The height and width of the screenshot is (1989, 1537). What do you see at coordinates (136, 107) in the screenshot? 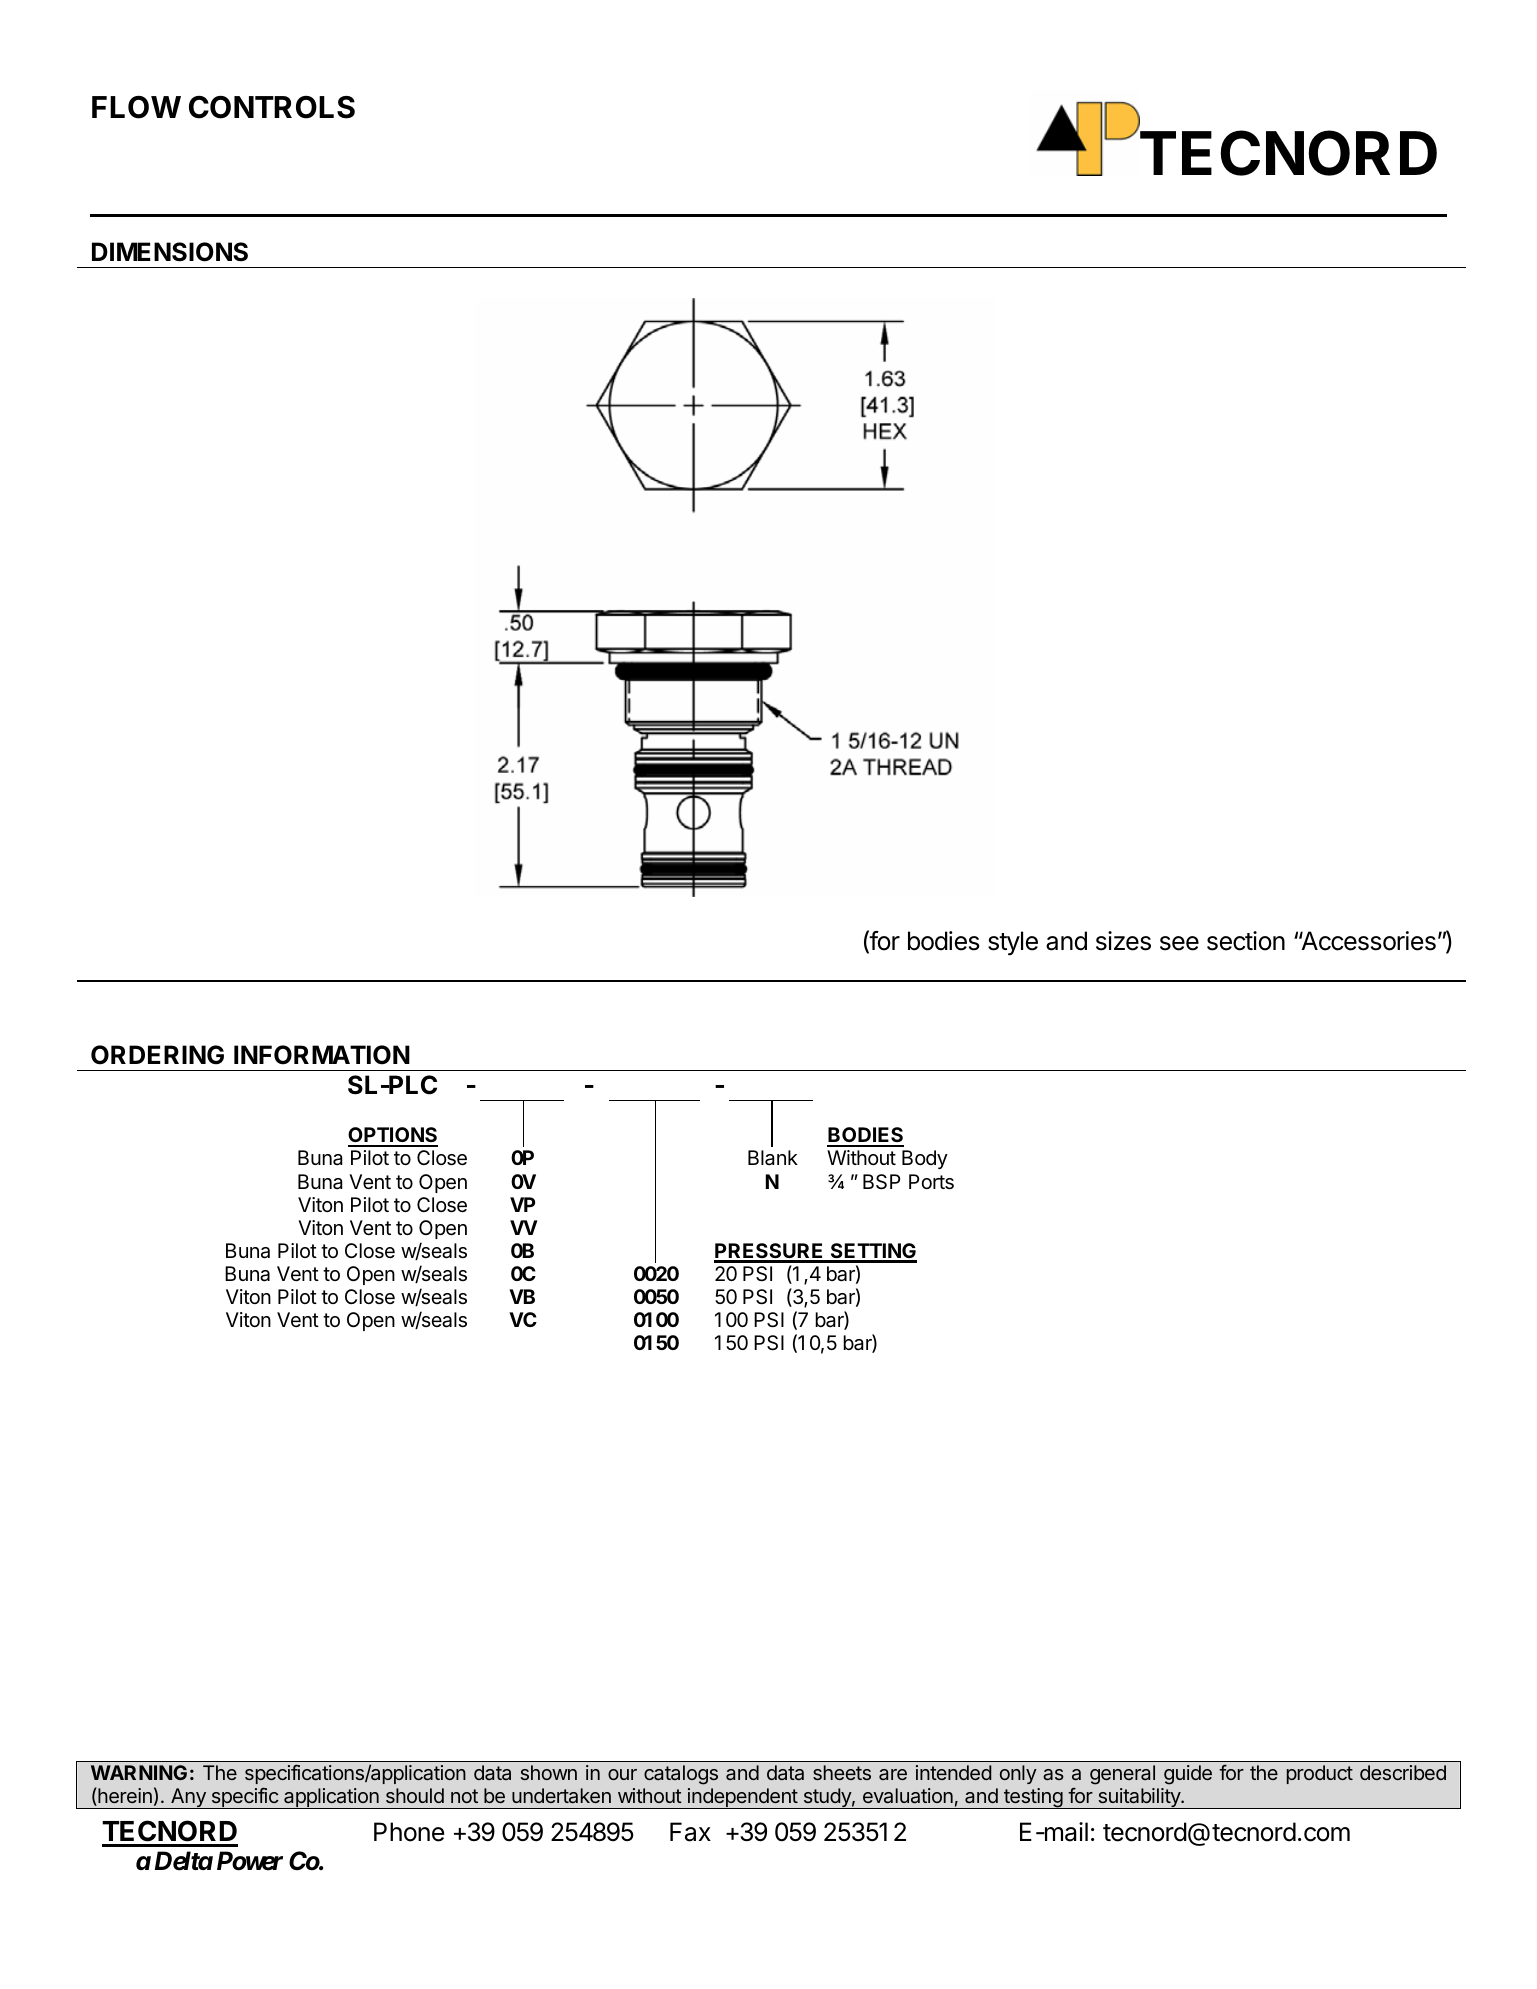
I see `FLOW` at bounding box center [136, 107].
